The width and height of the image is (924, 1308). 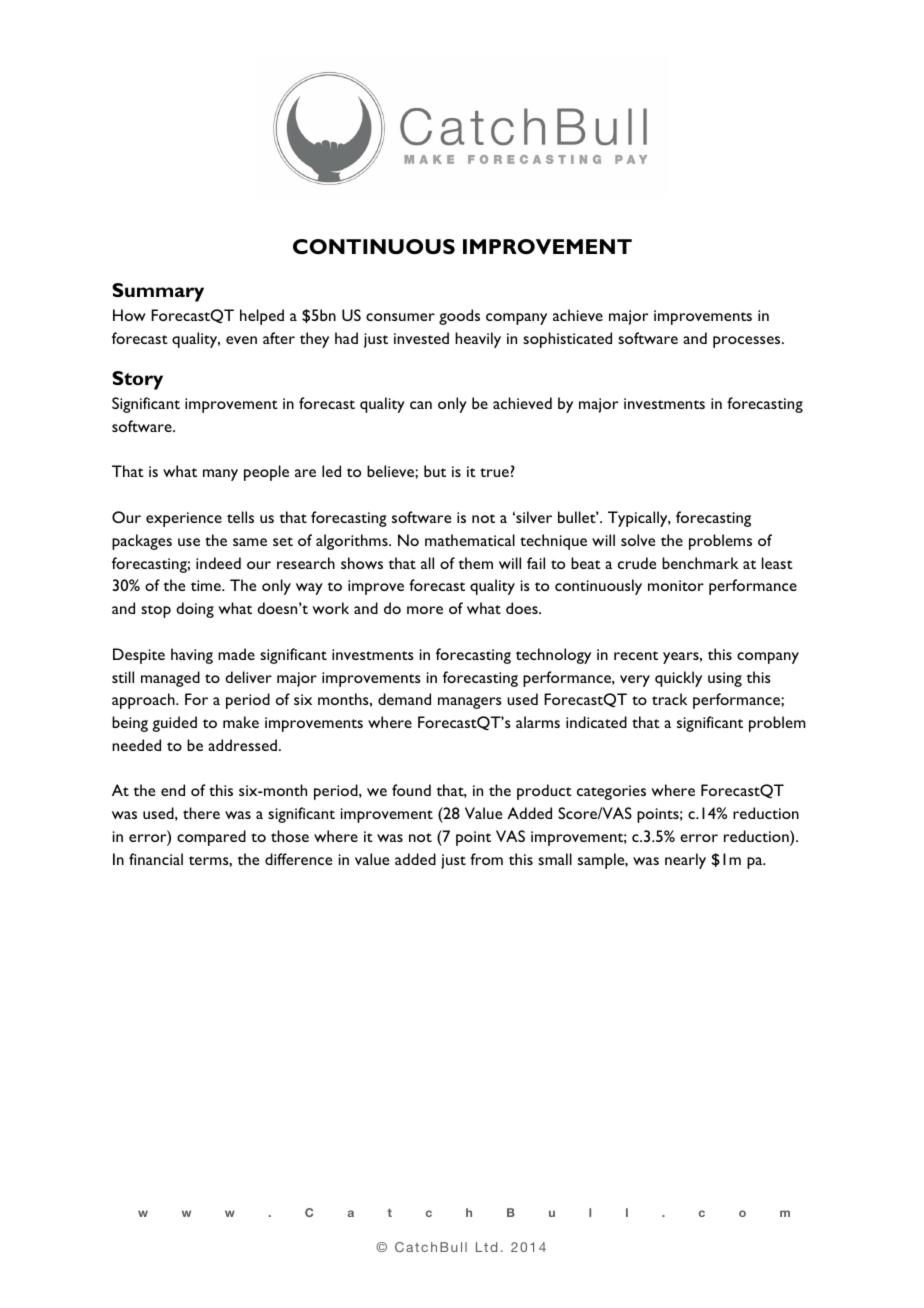 What do you see at coordinates (486, 859) in the image?
I see `from` at bounding box center [486, 859].
